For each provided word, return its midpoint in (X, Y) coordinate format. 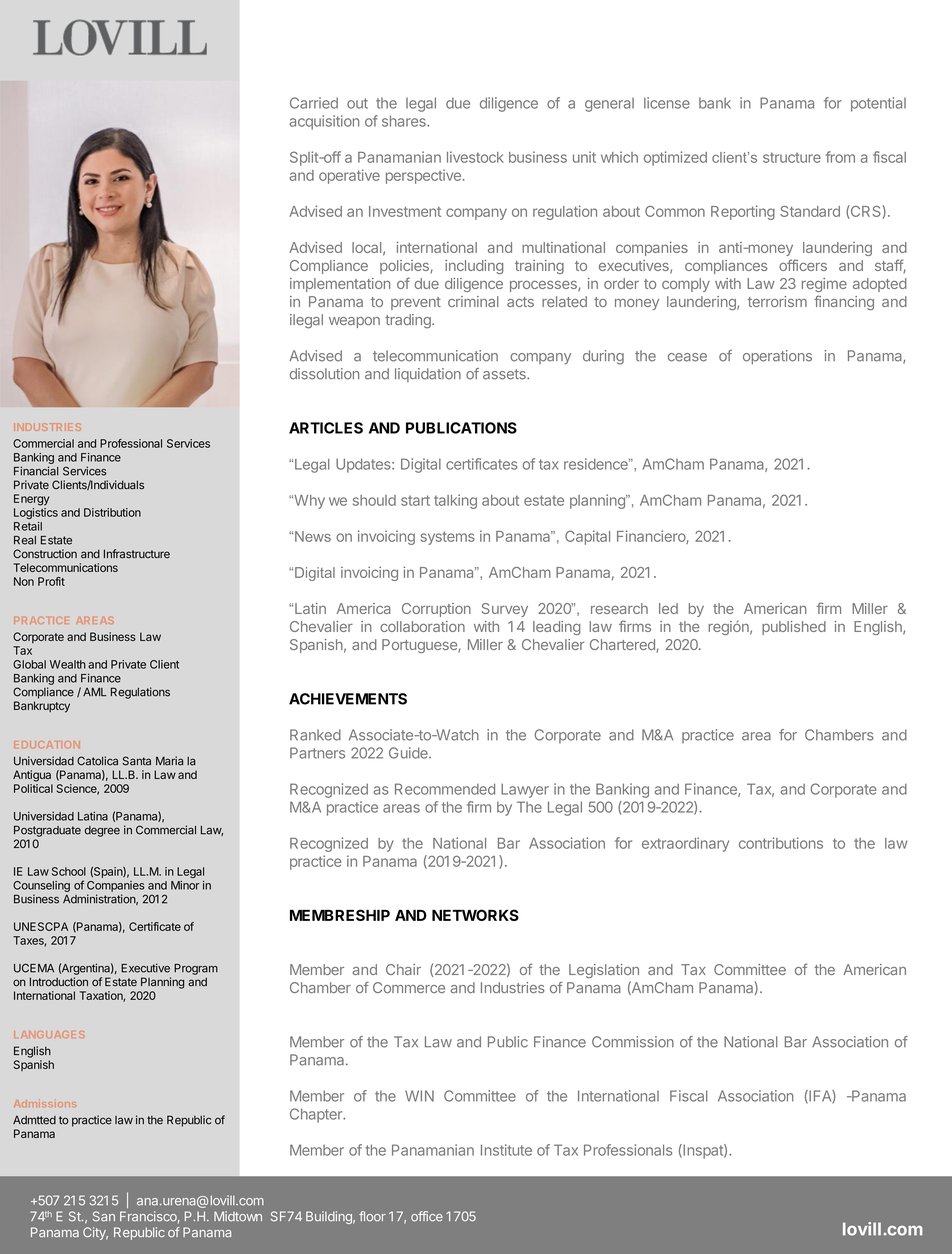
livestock (475, 157)
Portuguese (420, 646)
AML (94, 691)
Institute (506, 1150)
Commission (633, 1042)
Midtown (238, 1216)
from (840, 157)
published (794, 628)
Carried (314, 103)
